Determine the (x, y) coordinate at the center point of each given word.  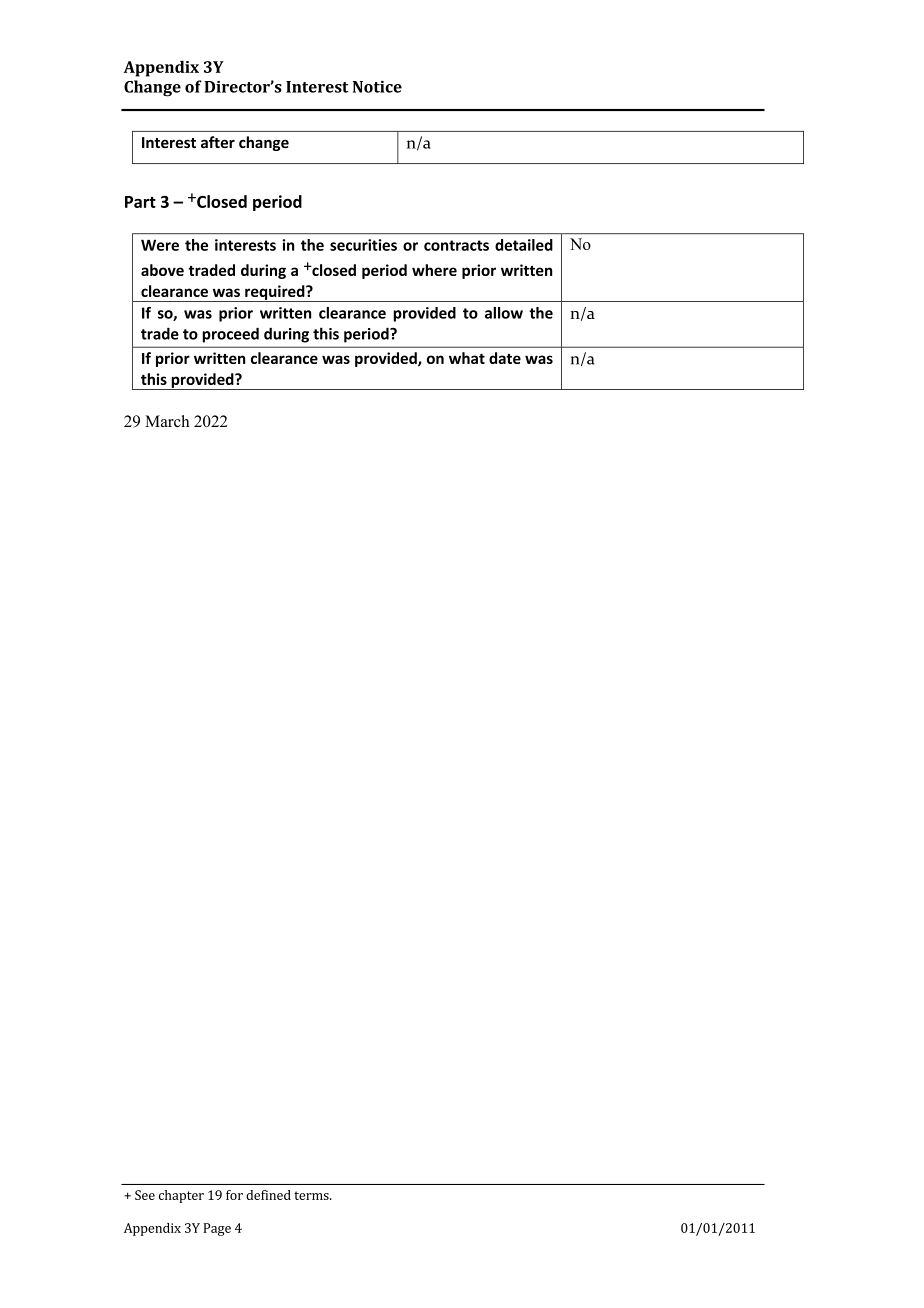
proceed (230, 335)
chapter (181, 1196)
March (167, 421)
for (234, 1195)
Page (217, 1229)
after (218, 142)
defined (268, 1195)
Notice (377, 87)
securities (363, 245)
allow (504, 313)
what (467, 358)
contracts (456, 245)
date (505, 358)
